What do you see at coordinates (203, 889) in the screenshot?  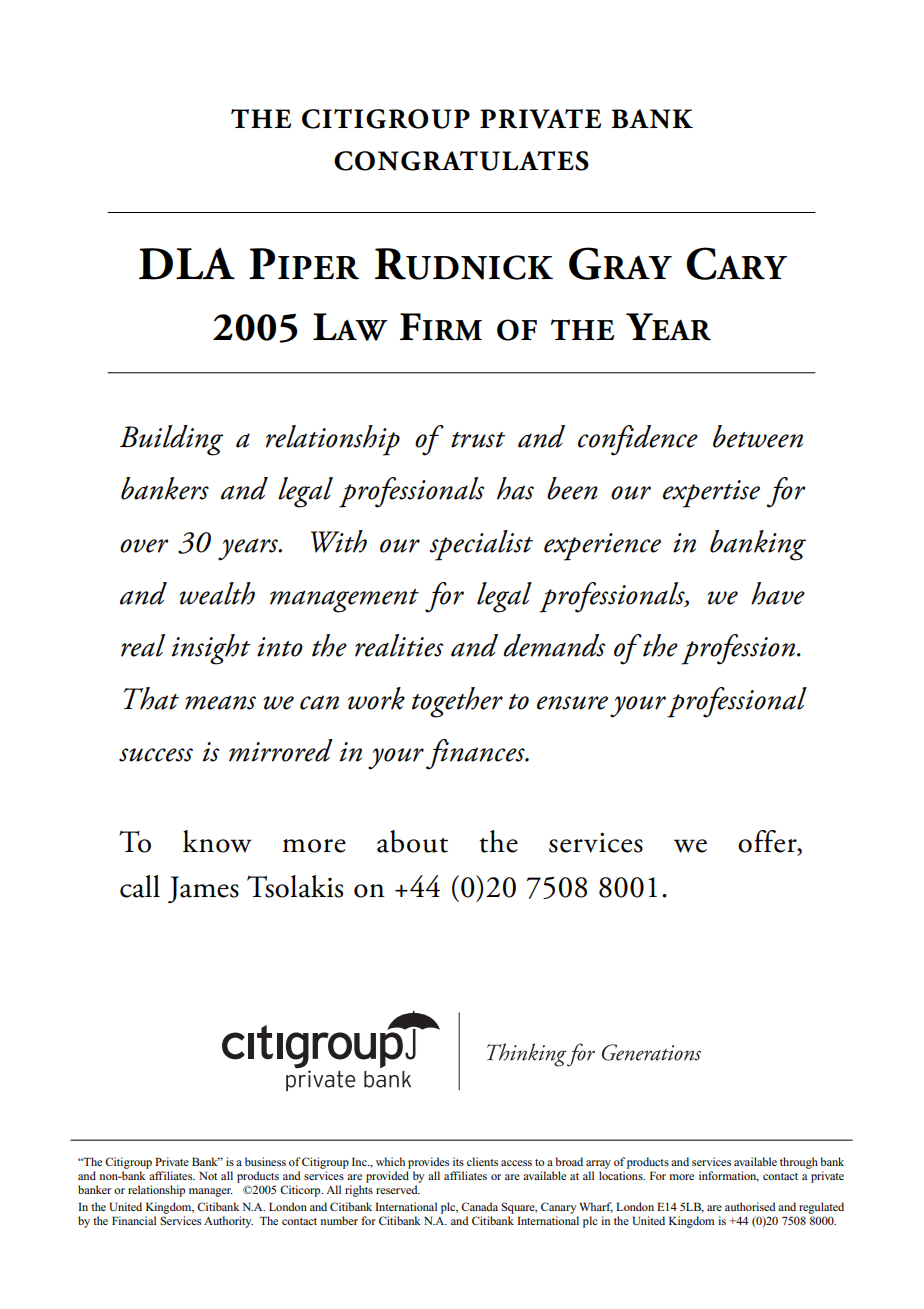 I see `James` at bounding box center [203, 889].
